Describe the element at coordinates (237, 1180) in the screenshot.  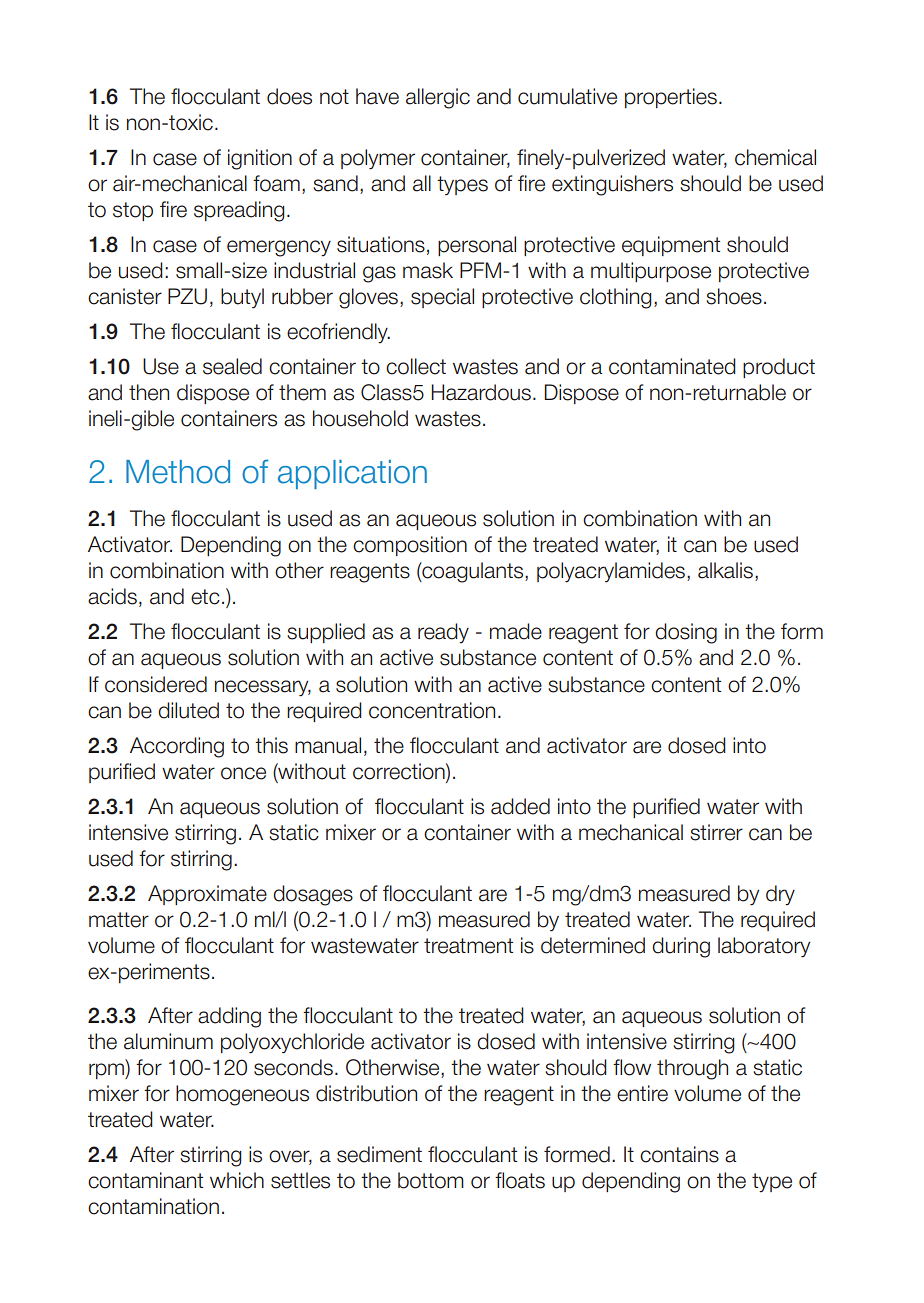
I see `which` at that location.
